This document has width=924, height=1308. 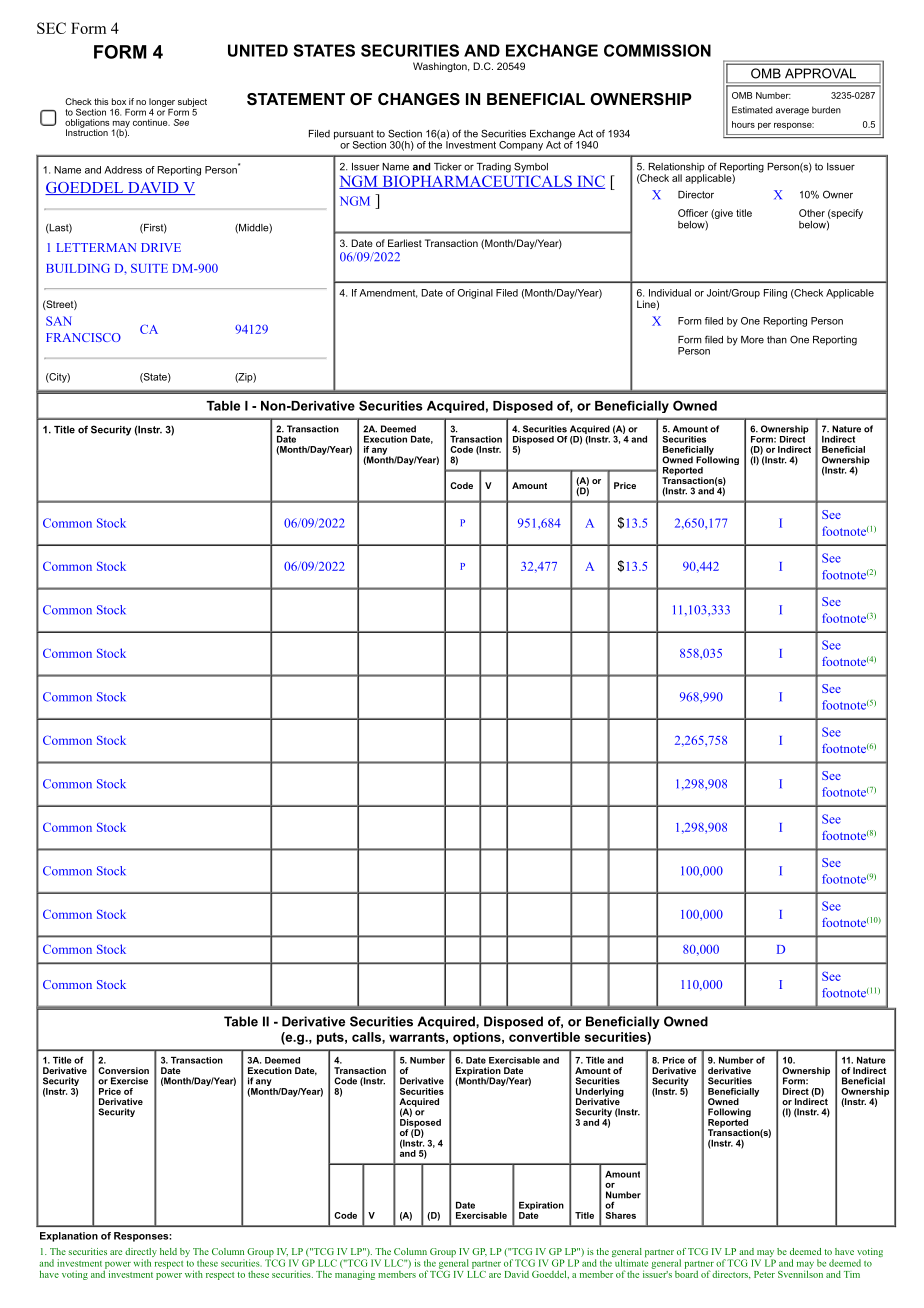 What do you see at coordinates (388, 293) in the document?
I see `Amendment` at bounding box center [388, 293].
